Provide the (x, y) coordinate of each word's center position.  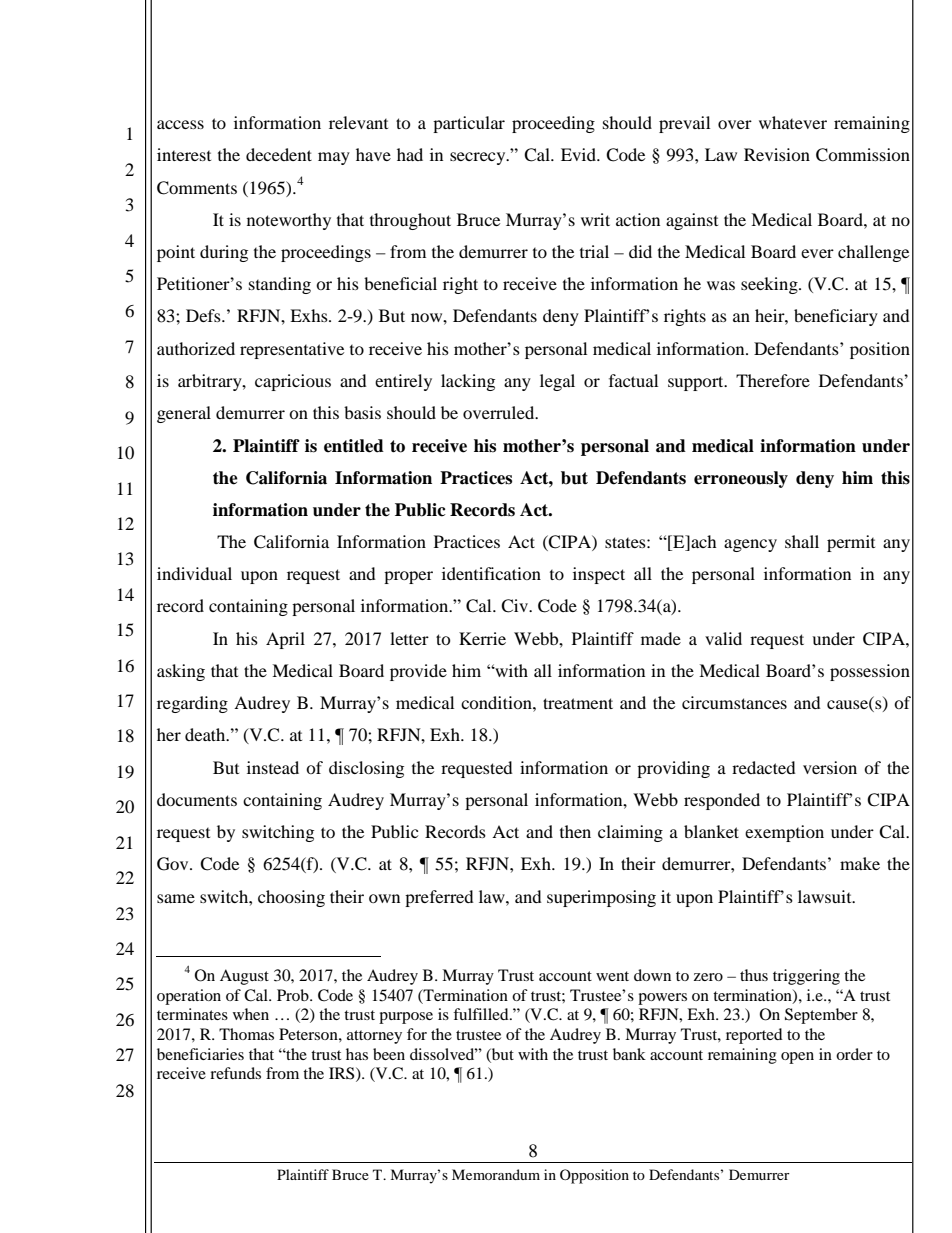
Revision (777, 154)
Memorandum (496, 1174)
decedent (279, 154)
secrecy (479, 158)
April (285, 640)
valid (723, 638)
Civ (515, 606)
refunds (235, 1073)
